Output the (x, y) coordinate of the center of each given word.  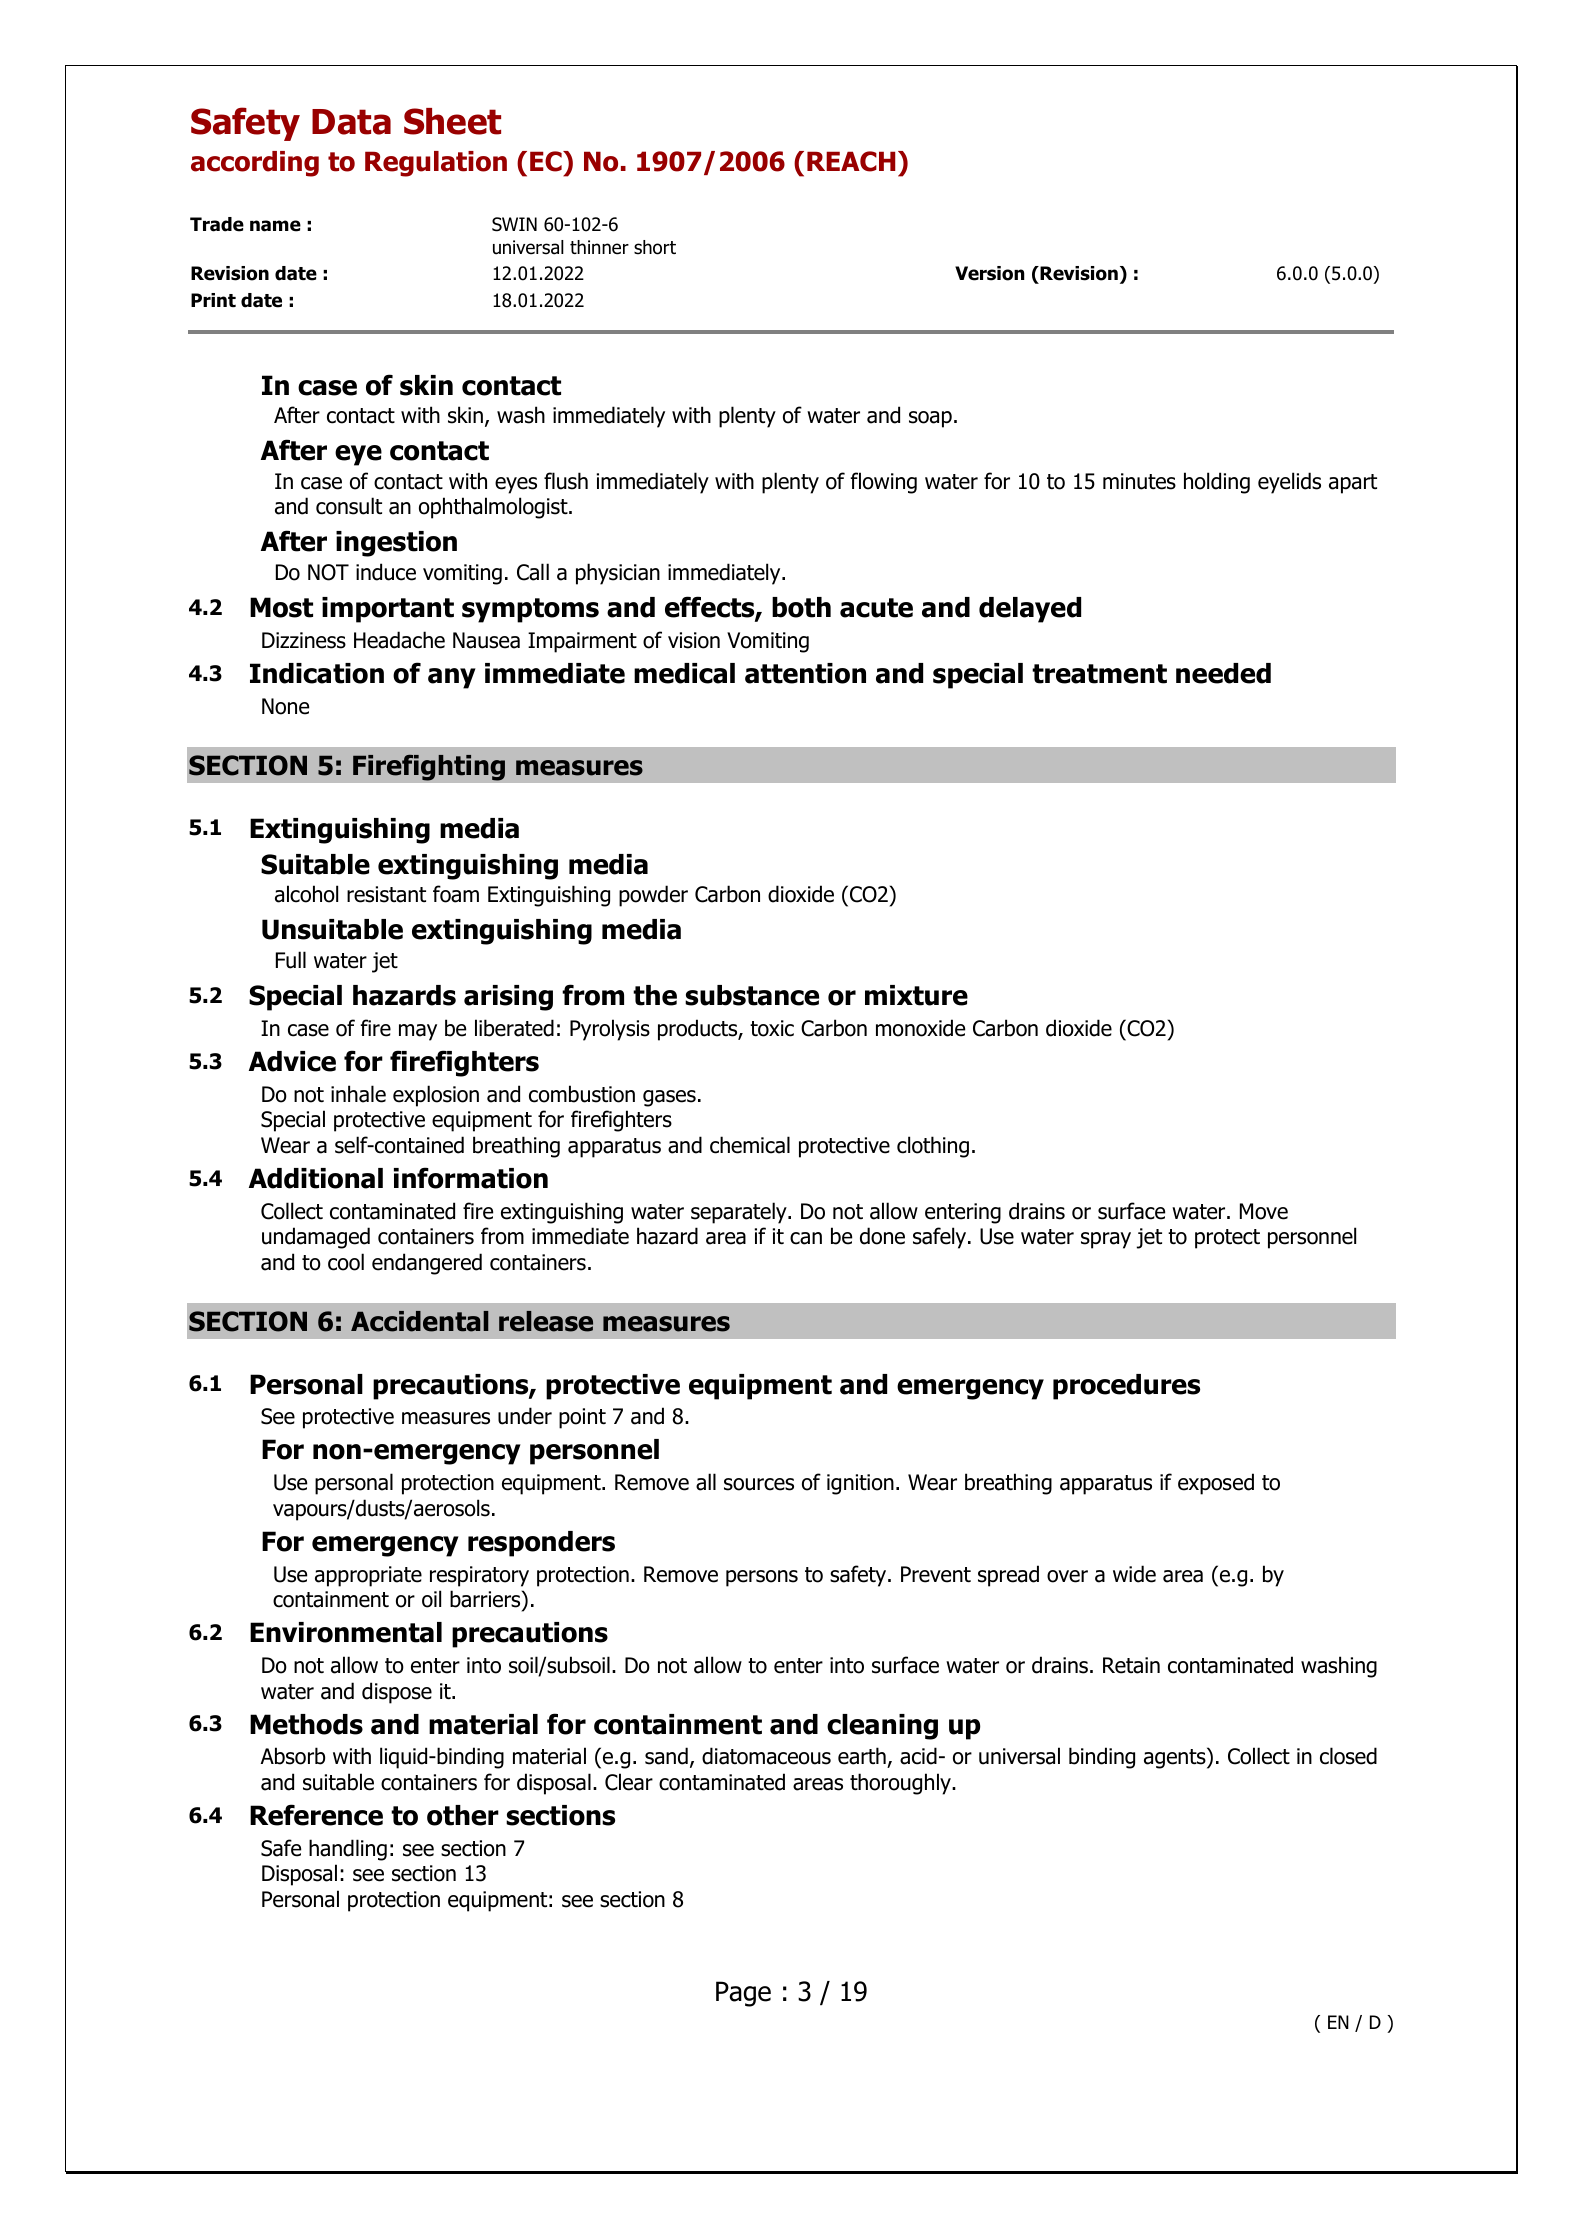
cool (346, 1262)
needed (1223, 673)
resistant (386, 894)
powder (653, 896)
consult (349, 506)
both (801, 607)
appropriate (368, 1576)
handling (348, 1850)
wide (1134, 1574)
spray (1106, 1240)
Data (351, 122)
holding (1217, 483)
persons (762, 1578)
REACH (851, 161)
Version (990, 273)
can (806, 1238)
